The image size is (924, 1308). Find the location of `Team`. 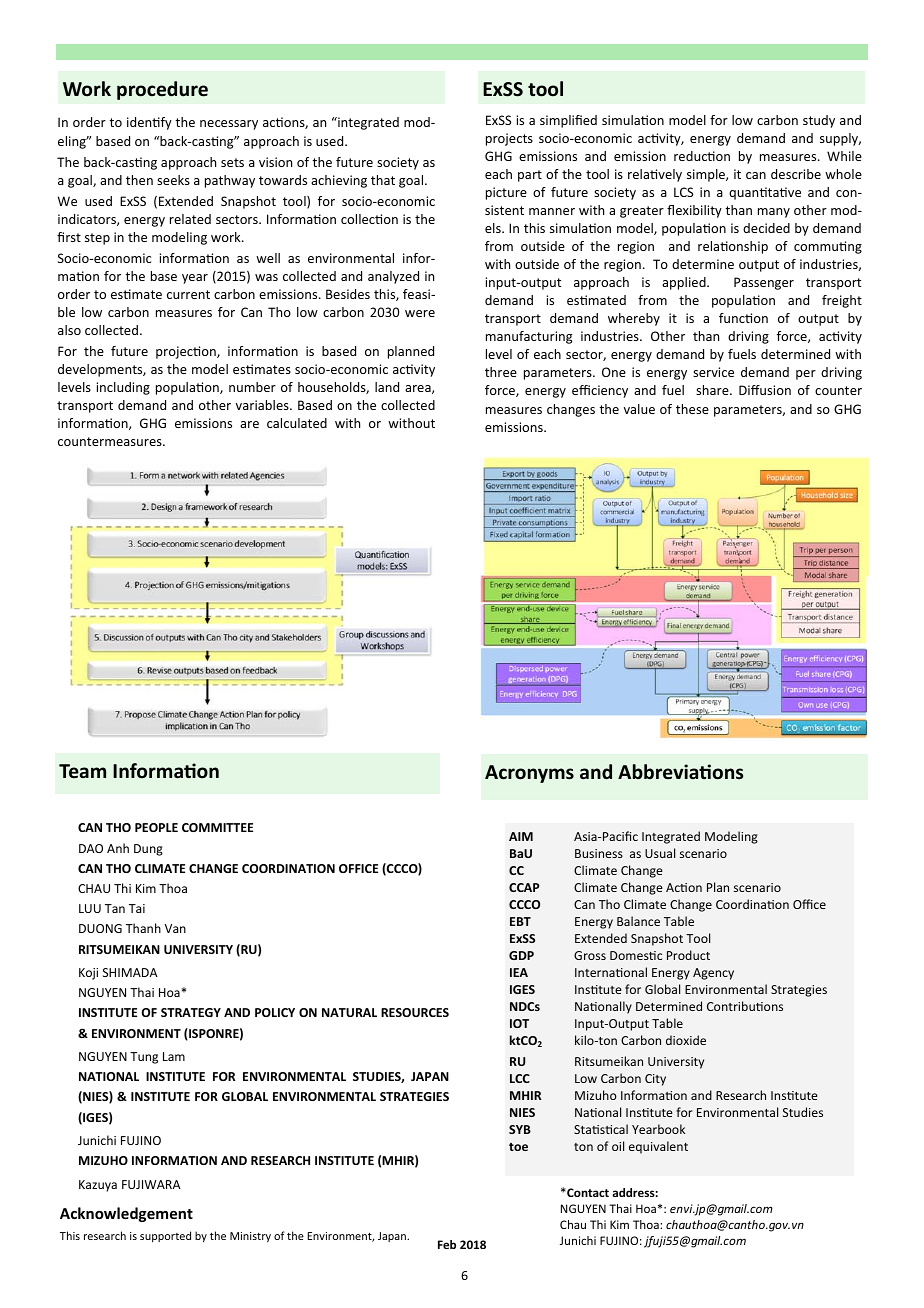

Team is located at coordinates (82, 771).
